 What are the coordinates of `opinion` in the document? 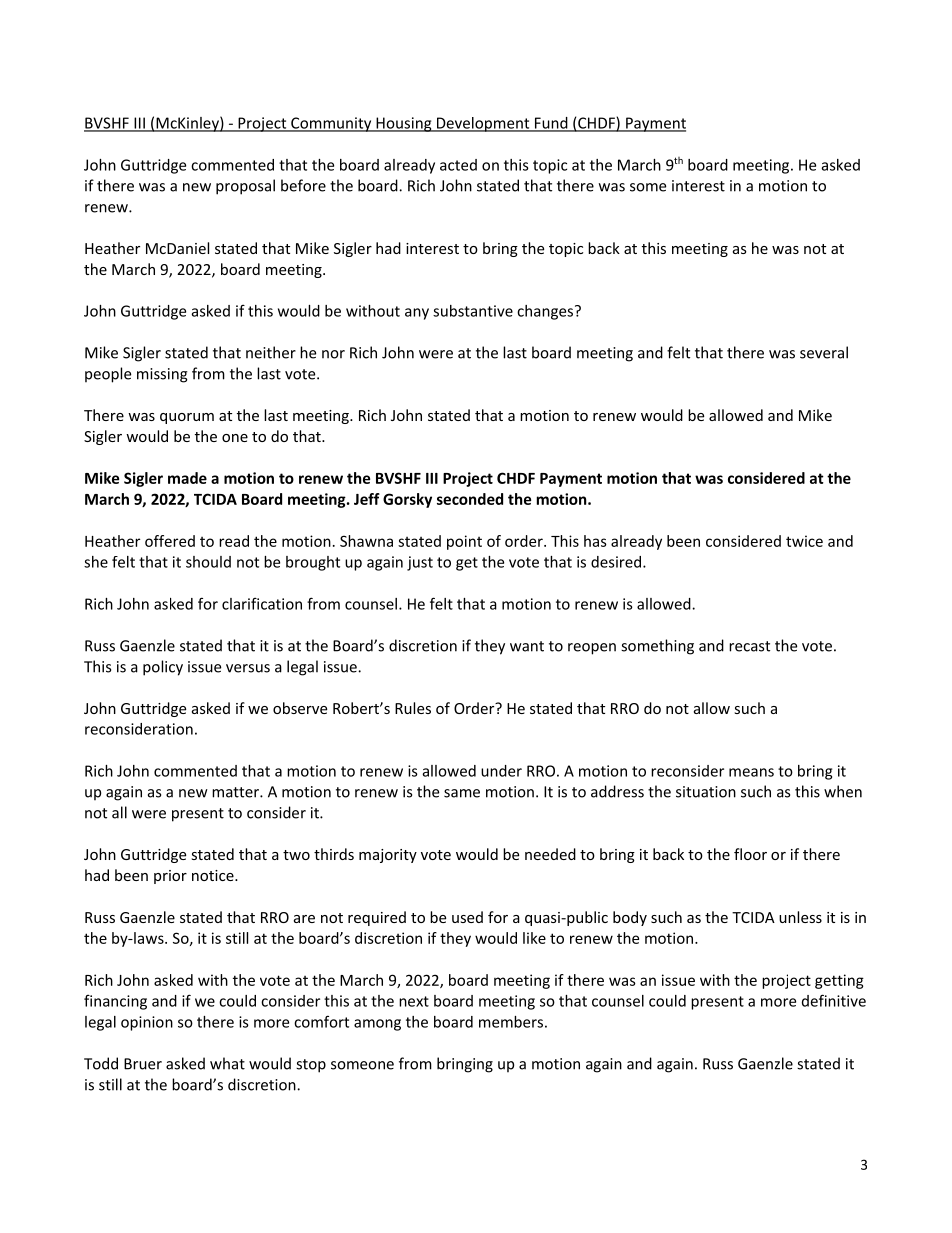 It's located at (147, 1023).
